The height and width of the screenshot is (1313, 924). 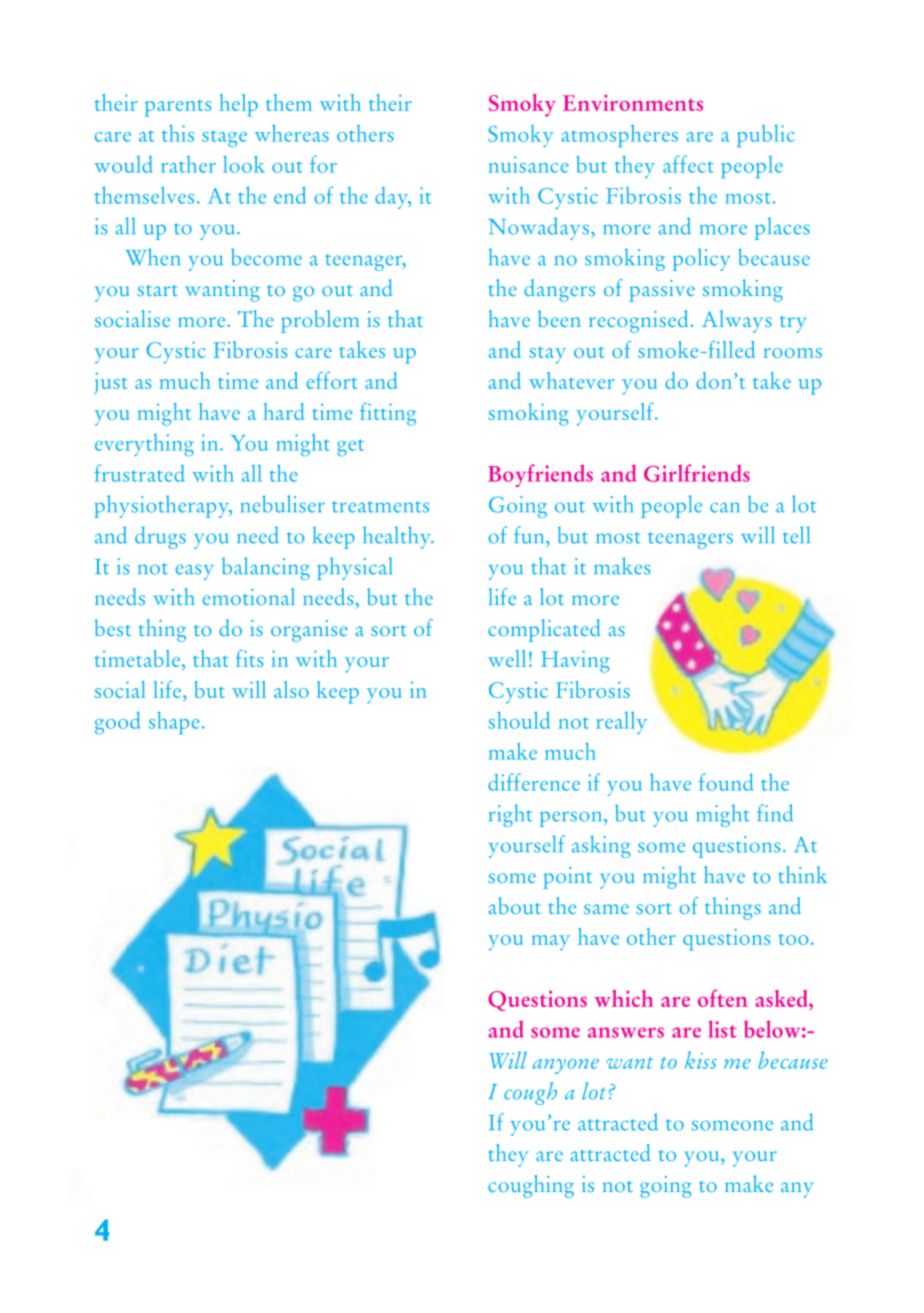 I want to click on anyone, so click(x=566, y=1066).
